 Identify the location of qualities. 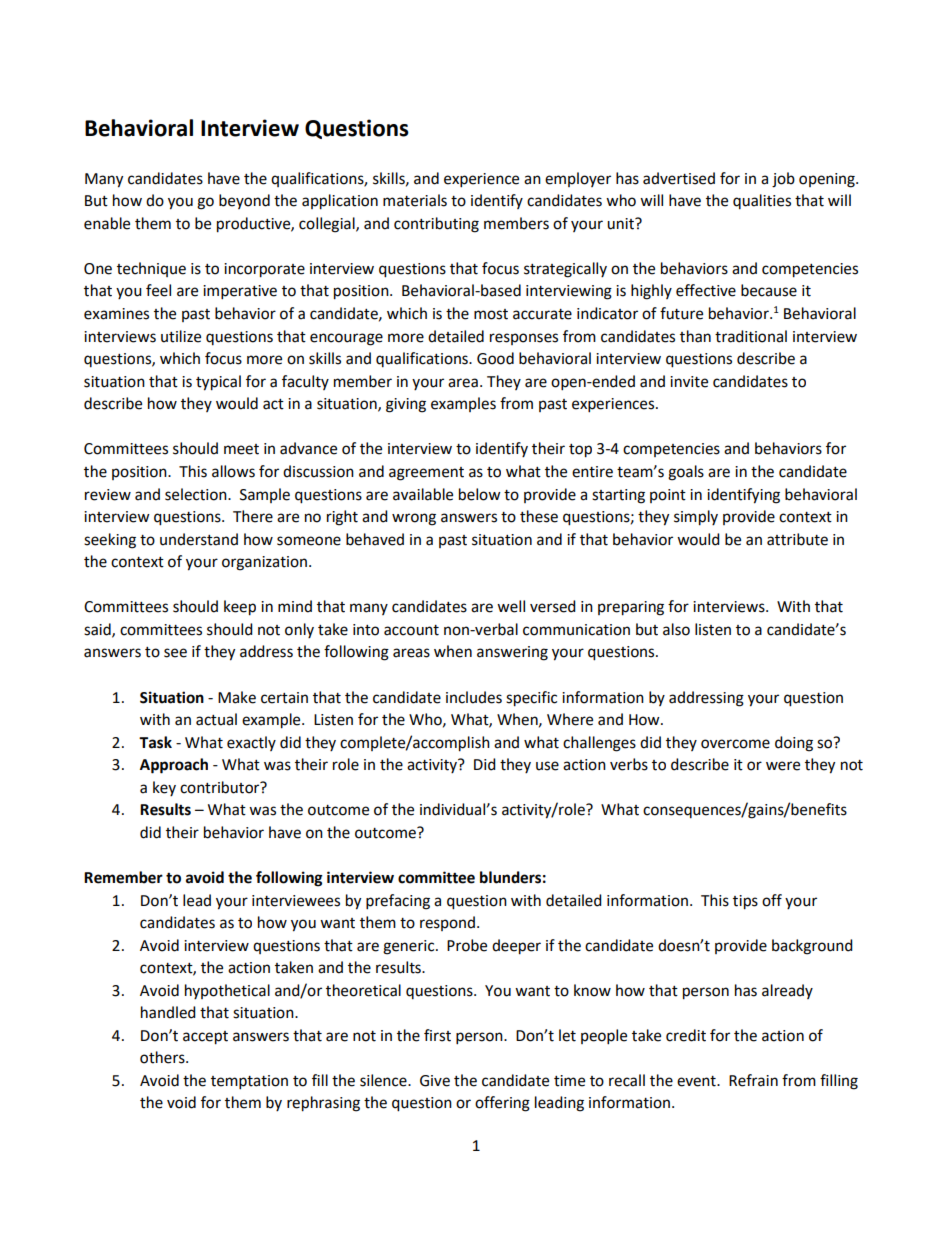
(762, 201).
